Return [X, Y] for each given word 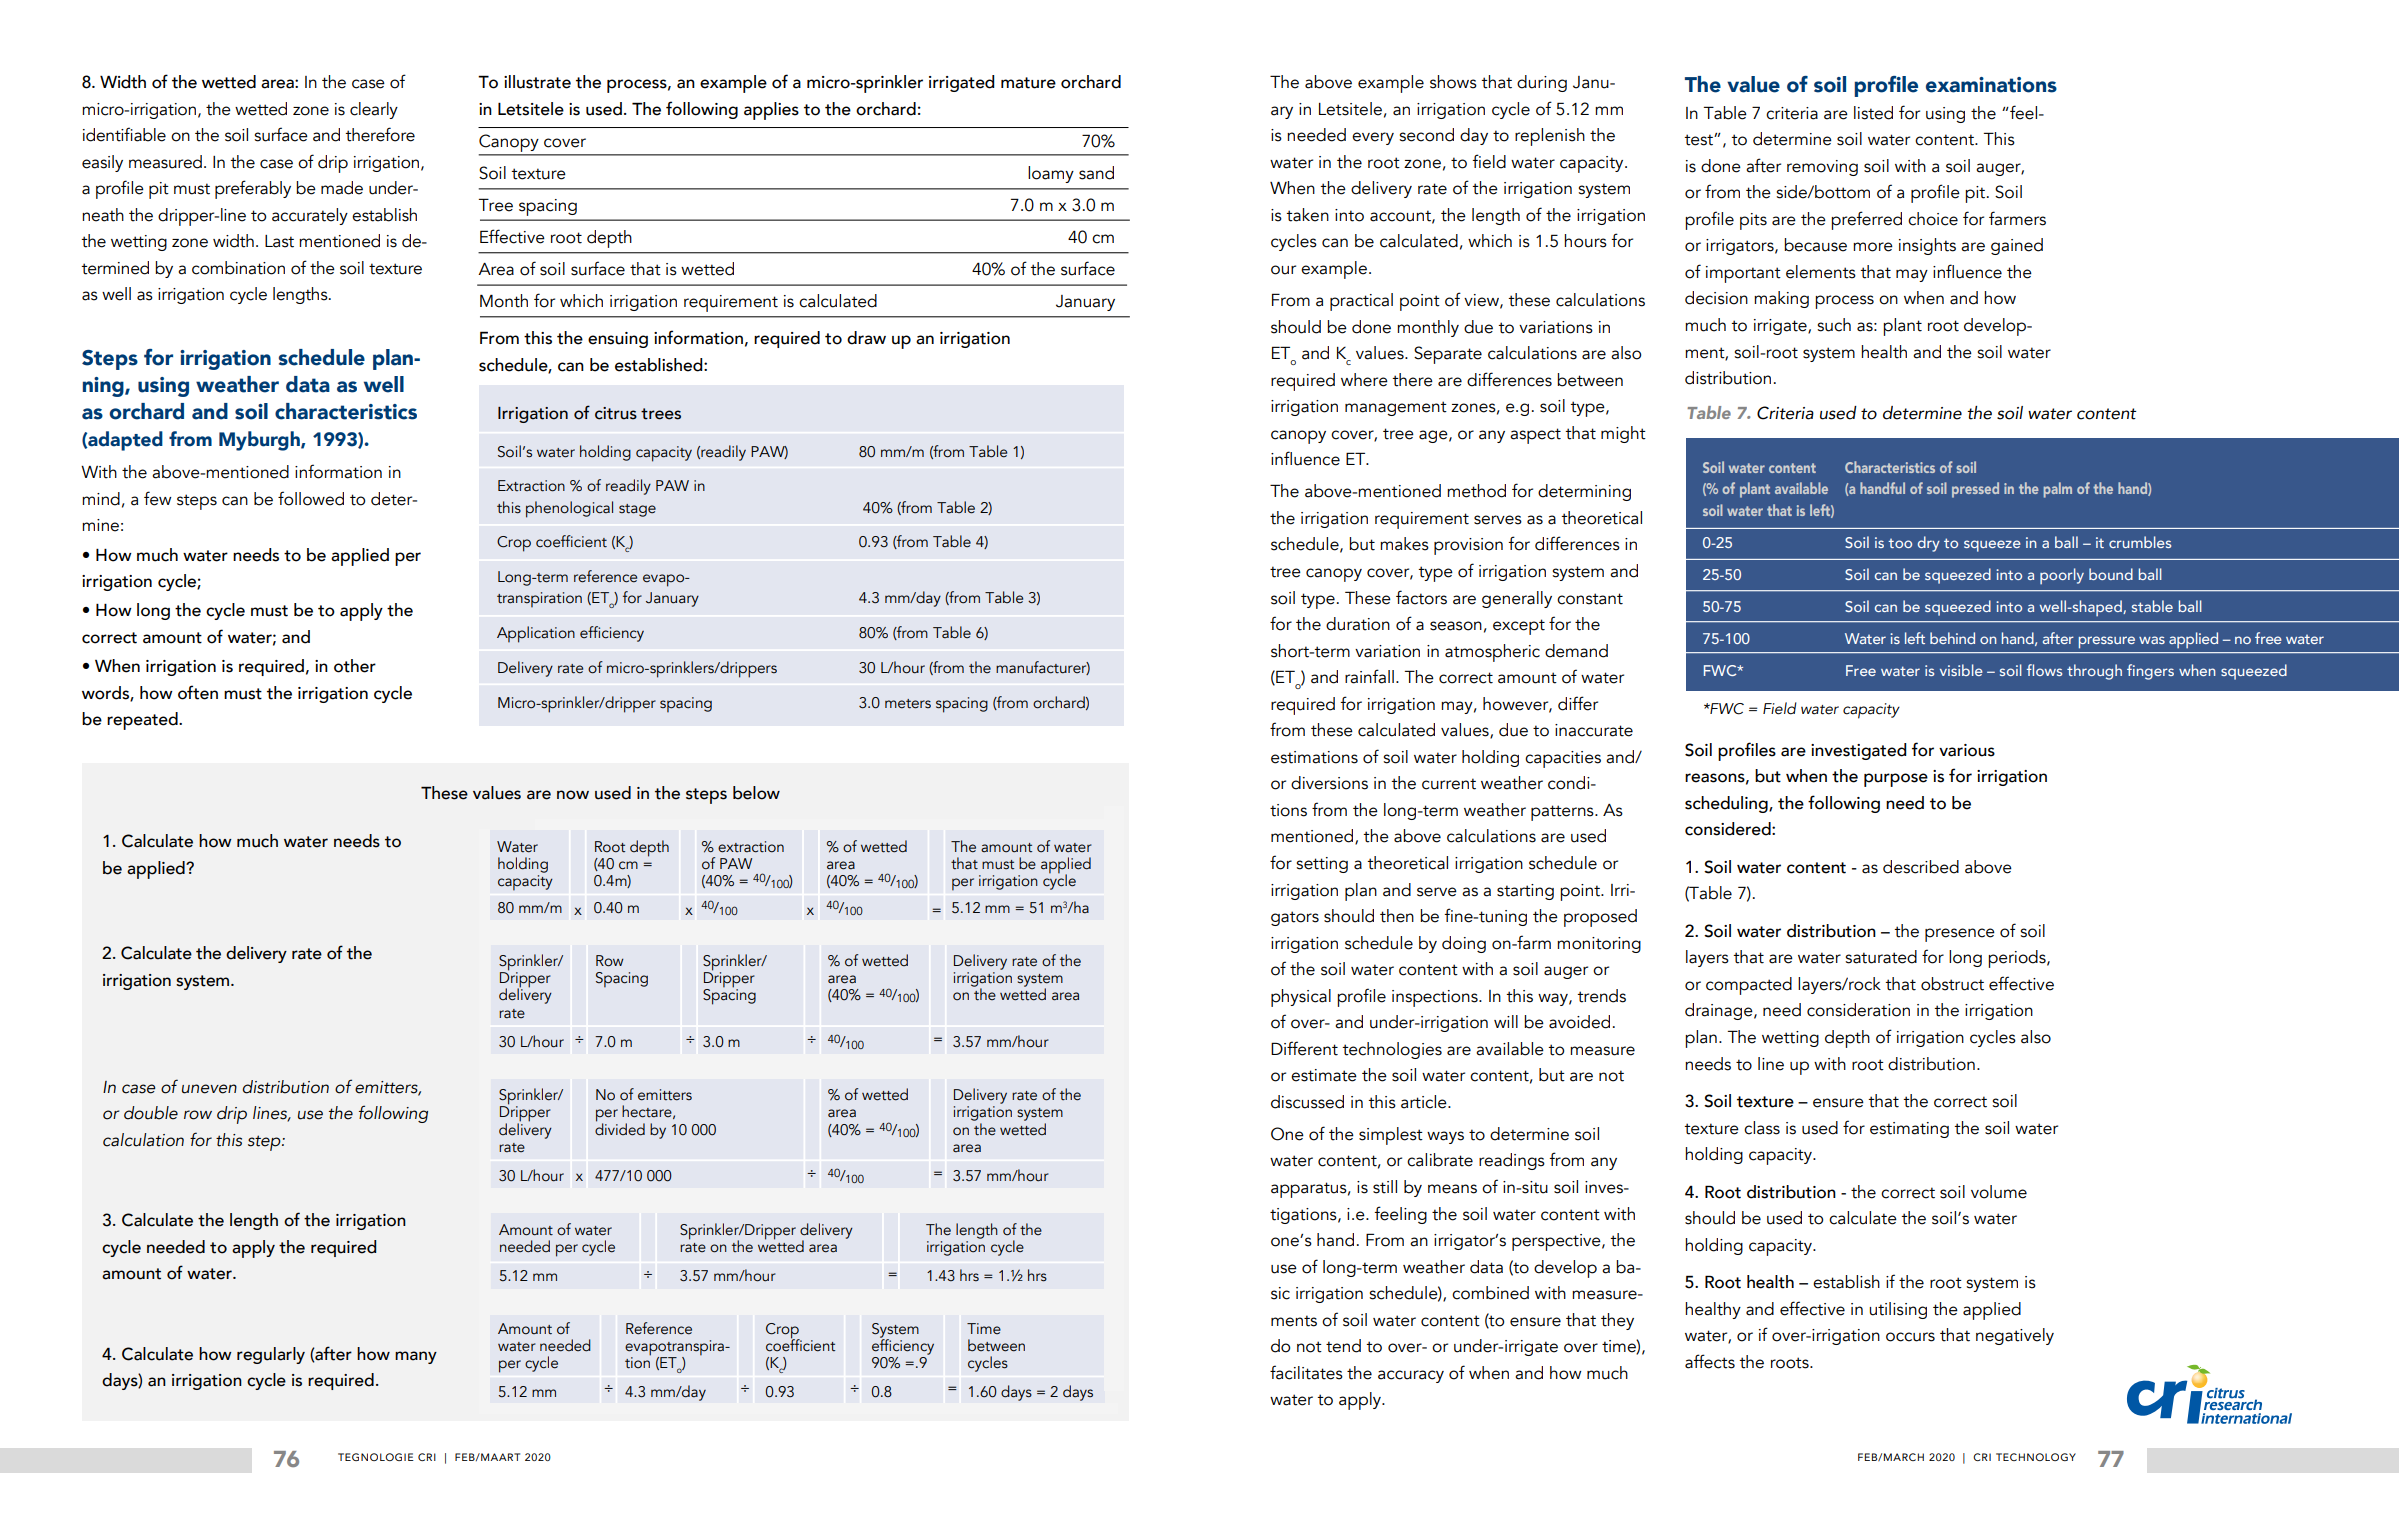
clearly [374, 110]
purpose [1896, 780]
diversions [1329, 783]
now [573, 795]
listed [1873, 113]
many [416, 1357]
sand [1096, 173]
